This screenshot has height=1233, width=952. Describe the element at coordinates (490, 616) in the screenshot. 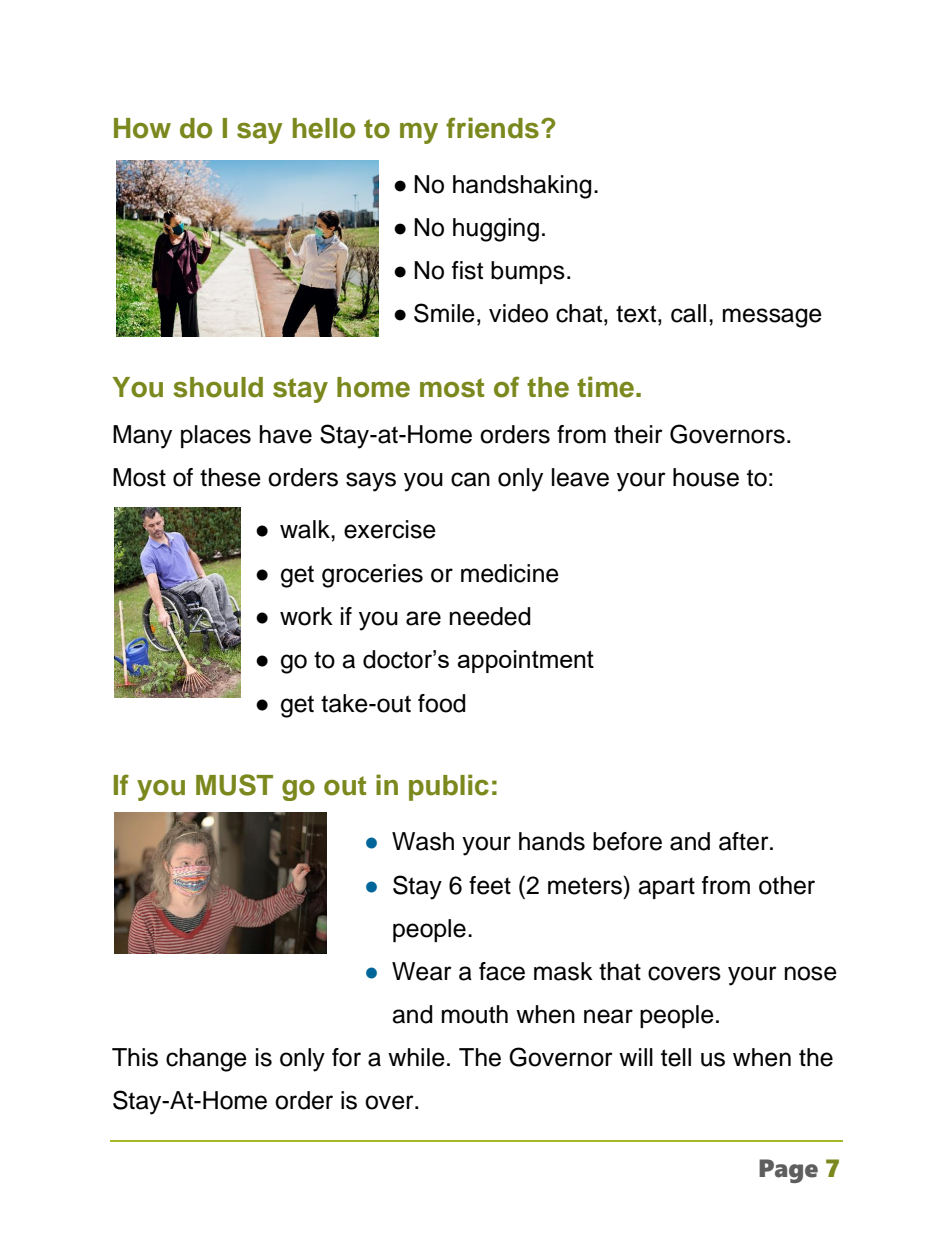

I see `needed` at that location.
